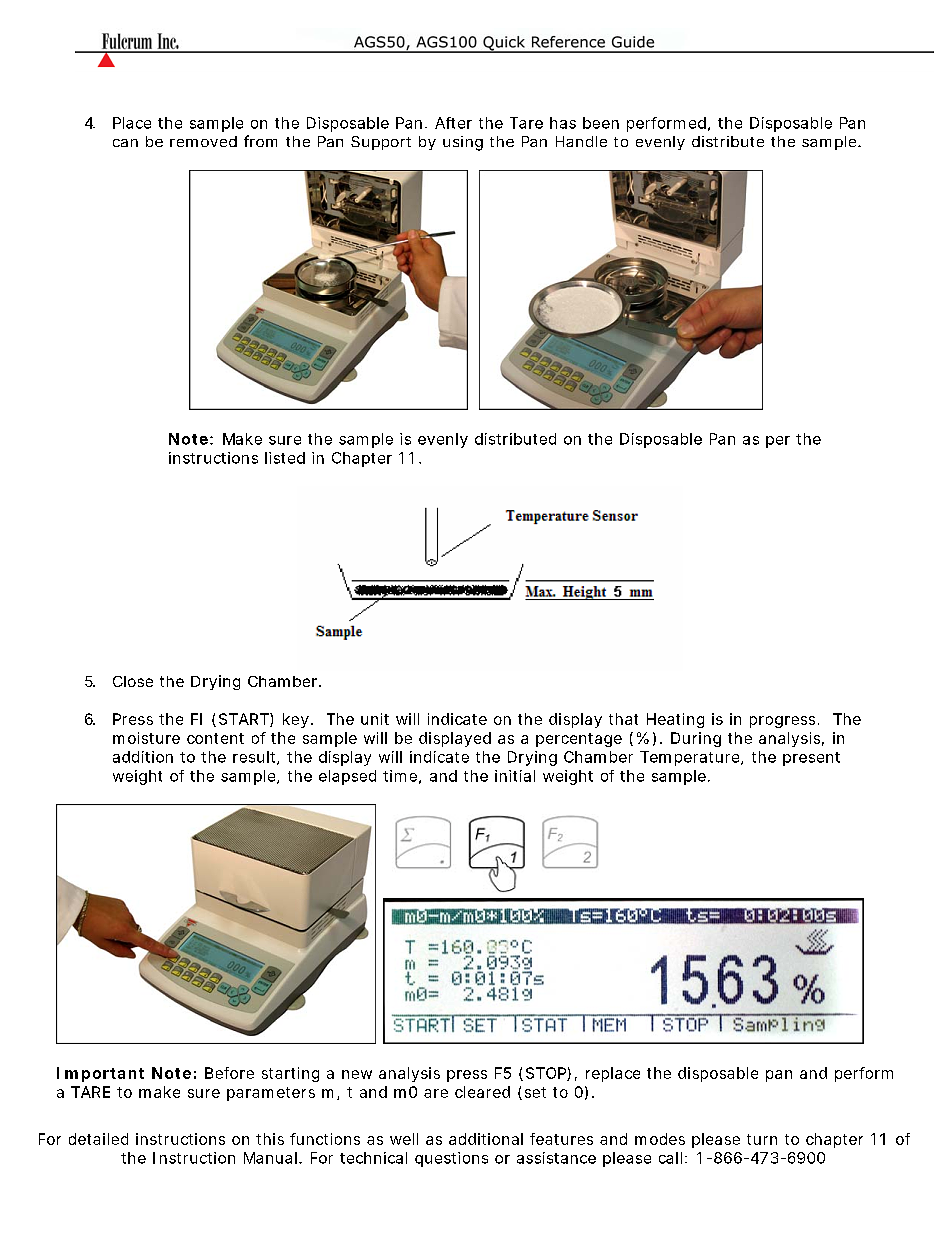  Describe the element at coordinates (285, 458) in the document. I see `listed` at that location.
